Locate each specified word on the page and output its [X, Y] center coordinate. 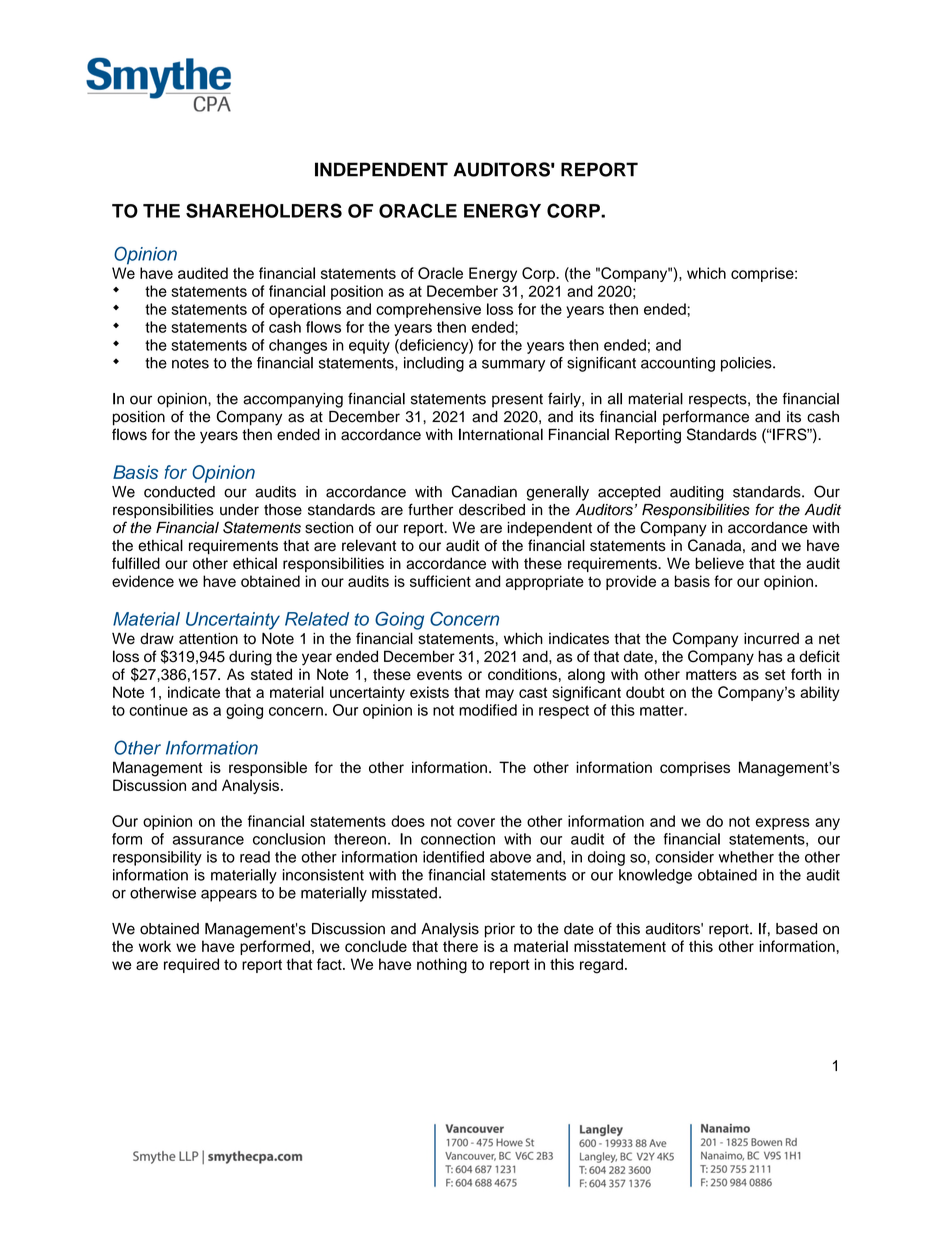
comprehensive [428, 310]
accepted [629, 493]
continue [158, 710]
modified [488, 710]
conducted [179, 492]
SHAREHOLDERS [264, 210]
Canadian [484, 491]
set [775, 674]
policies [747, 364]
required [191, 965]
